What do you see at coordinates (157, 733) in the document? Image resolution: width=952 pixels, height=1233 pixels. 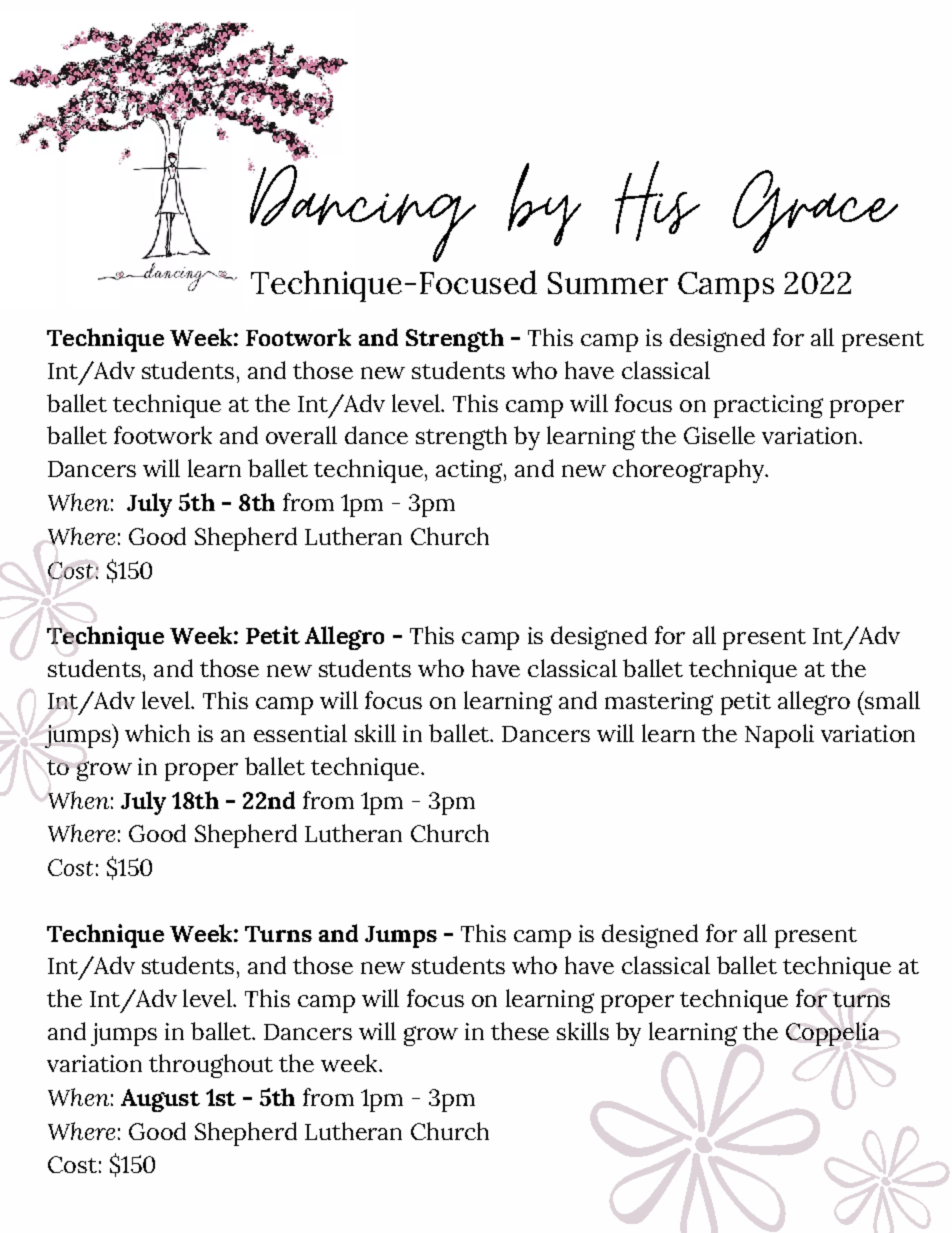 I see `which` at bounding box center [157, 733].
